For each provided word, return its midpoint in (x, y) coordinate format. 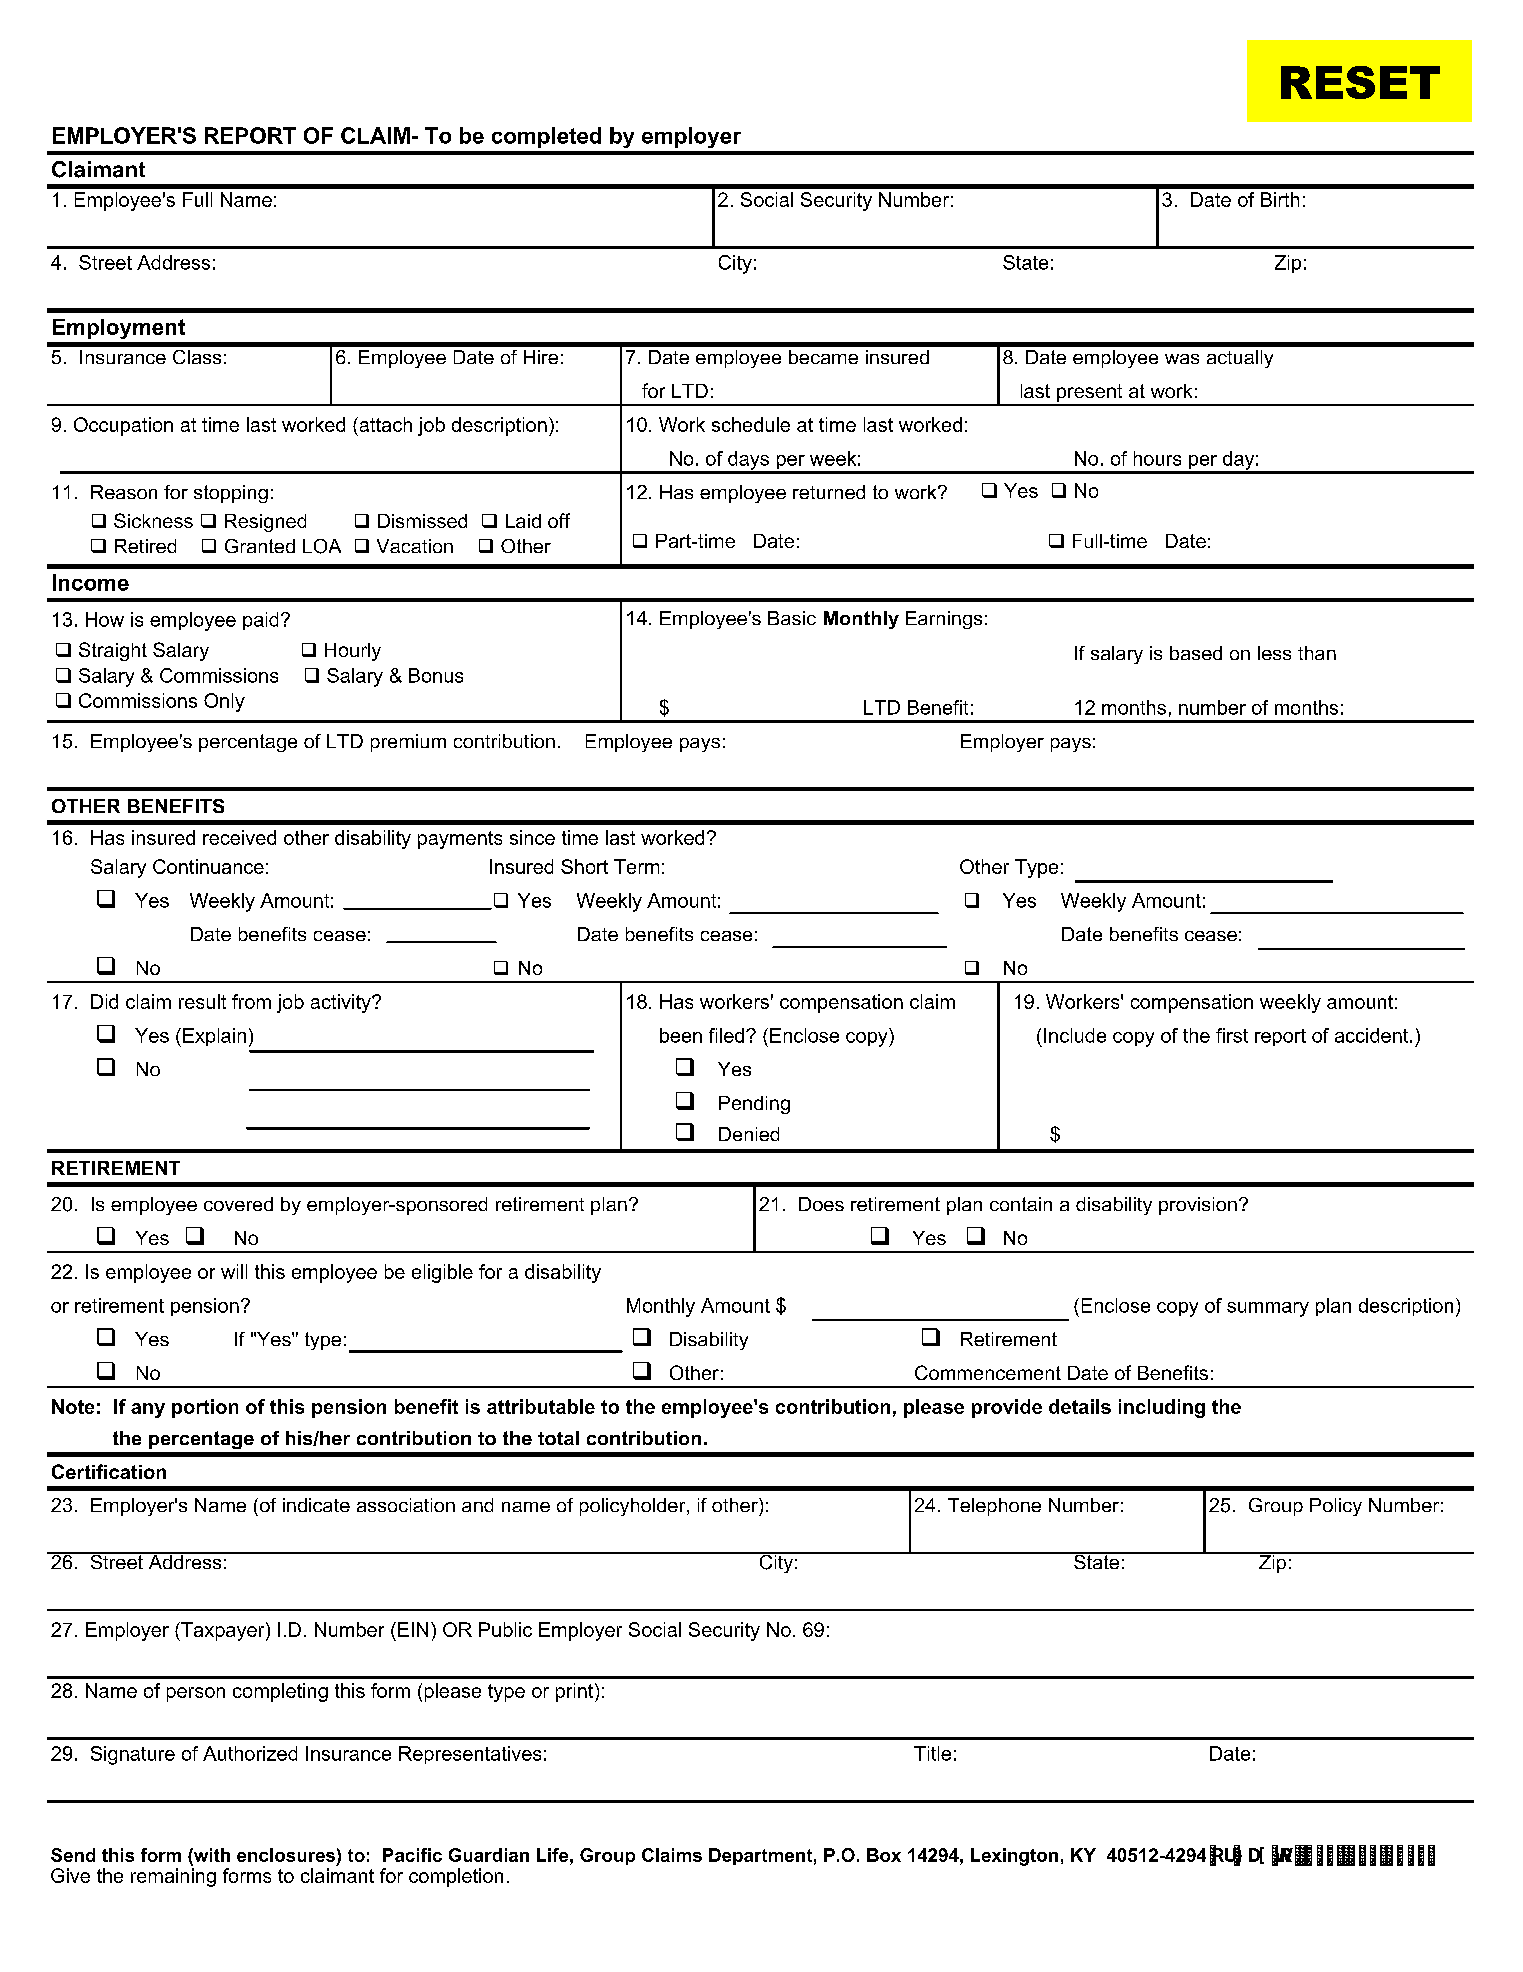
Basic (792, 618)
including (1162, 1408)
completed (546, 137)
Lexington (1014, 1857)
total (558, 1438)
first (1232, 1035)
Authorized (250, 1753)
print (576, 1692)
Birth (1280, 199)
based (1196, 653)
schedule (751, 424)
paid (260, 621)
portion (205, 1408)
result (202, 1001)
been (681, 1035)
